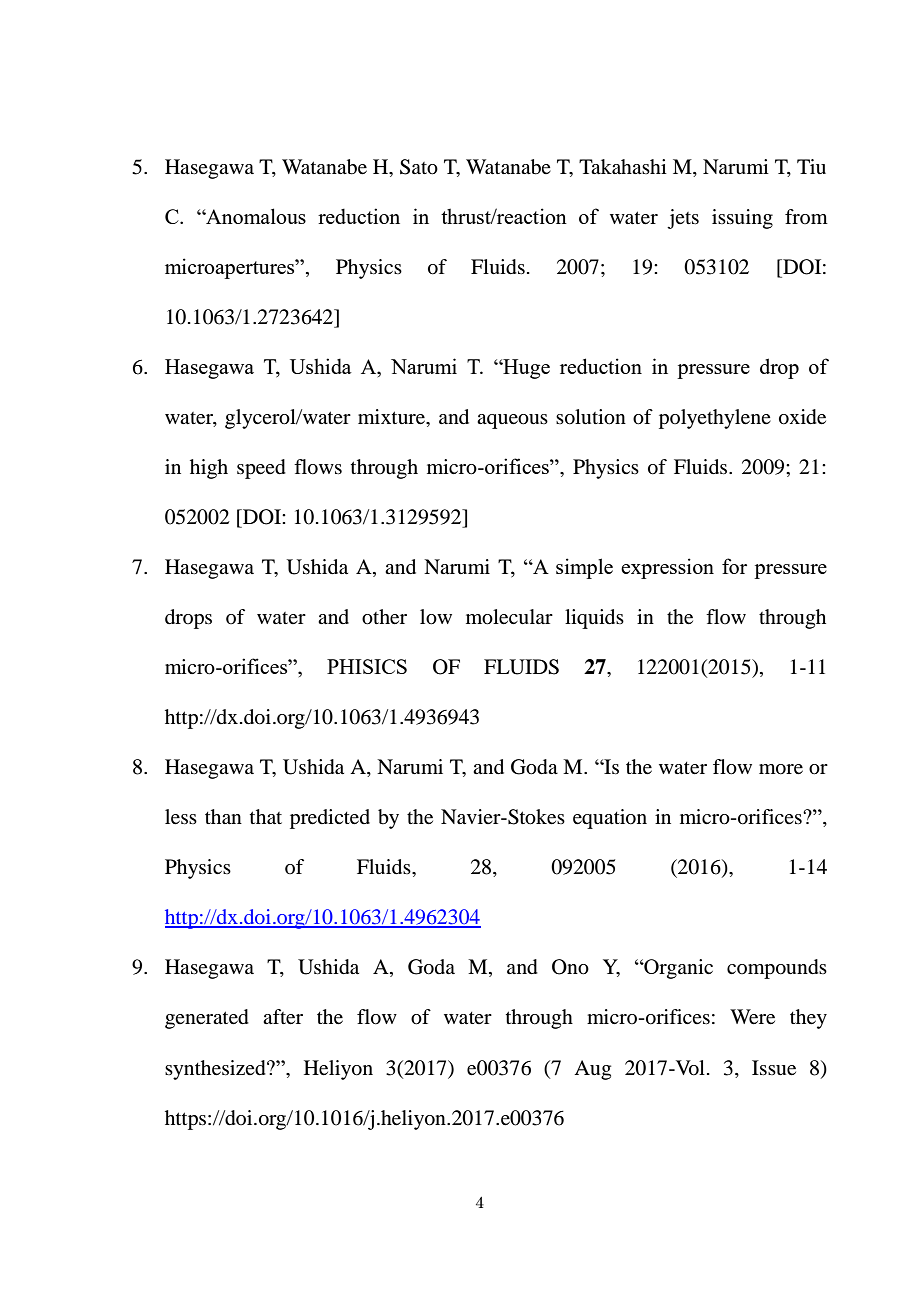 This image has width=924, height=1308. Describe the element at coordinates (261, 469) in the image. I see `speed` at that location.
